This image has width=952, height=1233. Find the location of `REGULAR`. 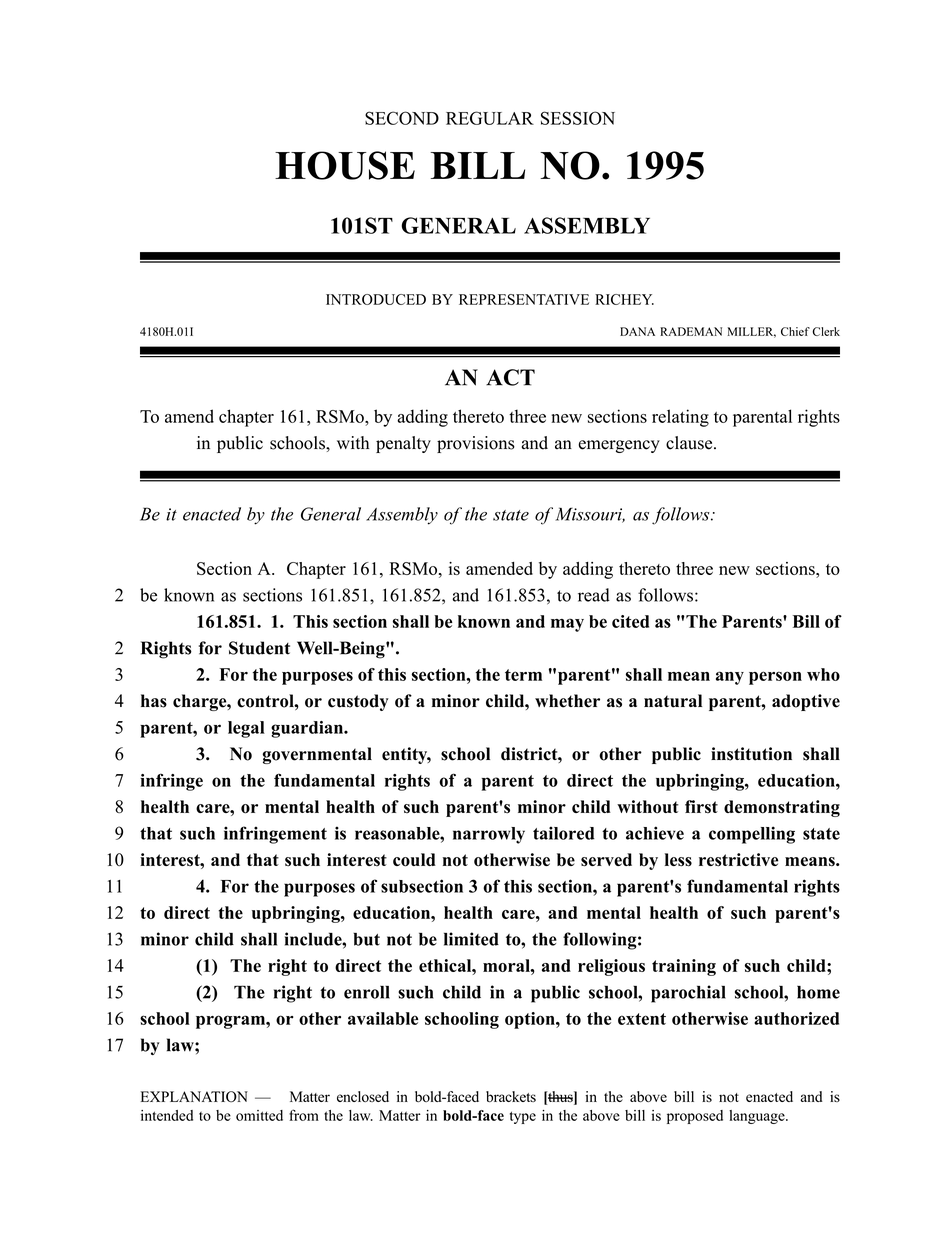

REGULAR is located at coordinates (490, 118).
